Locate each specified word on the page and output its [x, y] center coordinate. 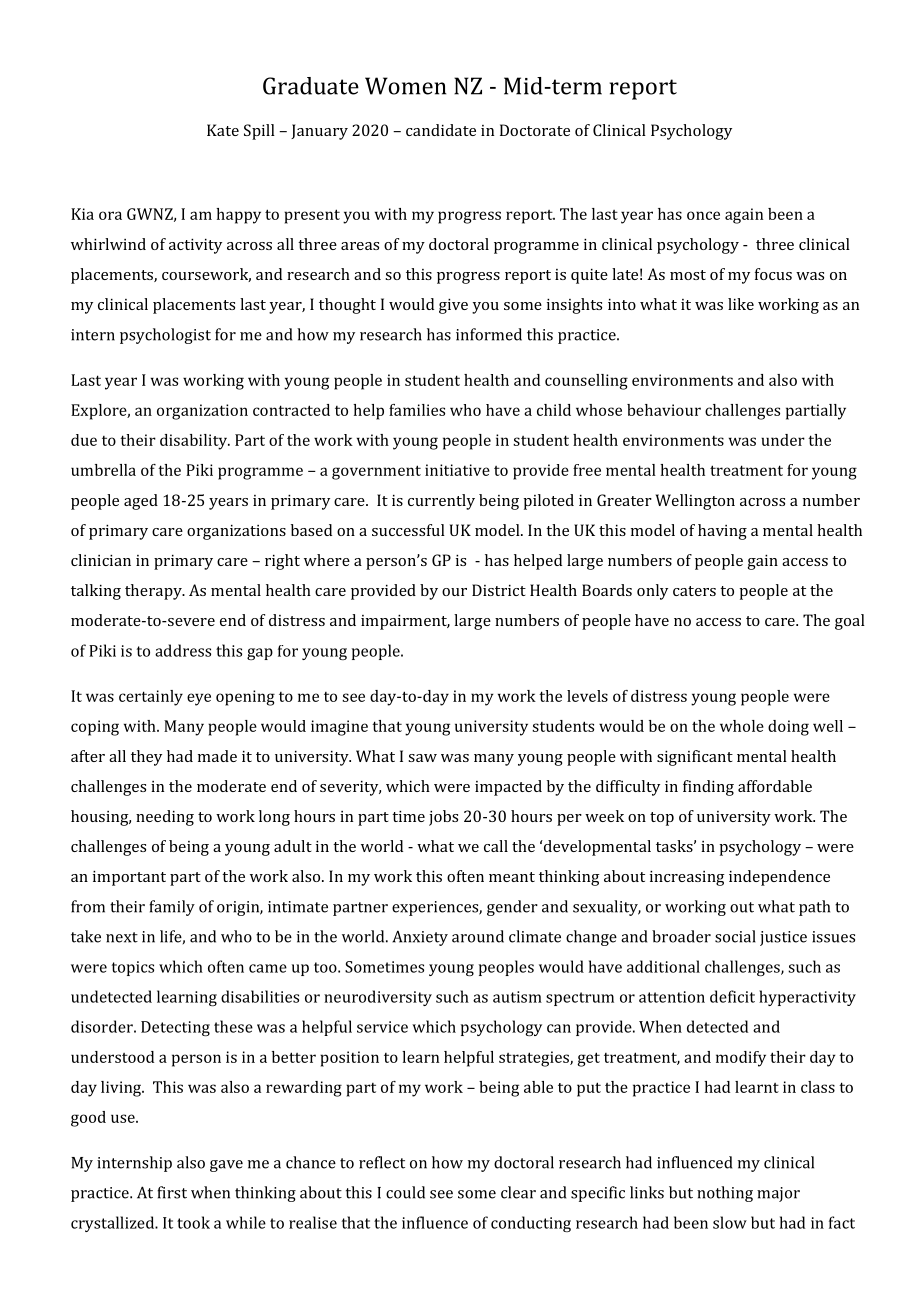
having [722, 532]
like [741, 304]
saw [422, 758]
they [146, 758]
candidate [441, 130]
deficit [732, 996]
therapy [154, 592]
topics [133, 968]
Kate [223, 130]
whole [742, 726]
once [703, 215]
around [478, 936]
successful [408, 530]
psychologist [165, 336]
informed [489, 334]
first [172, 1192]
